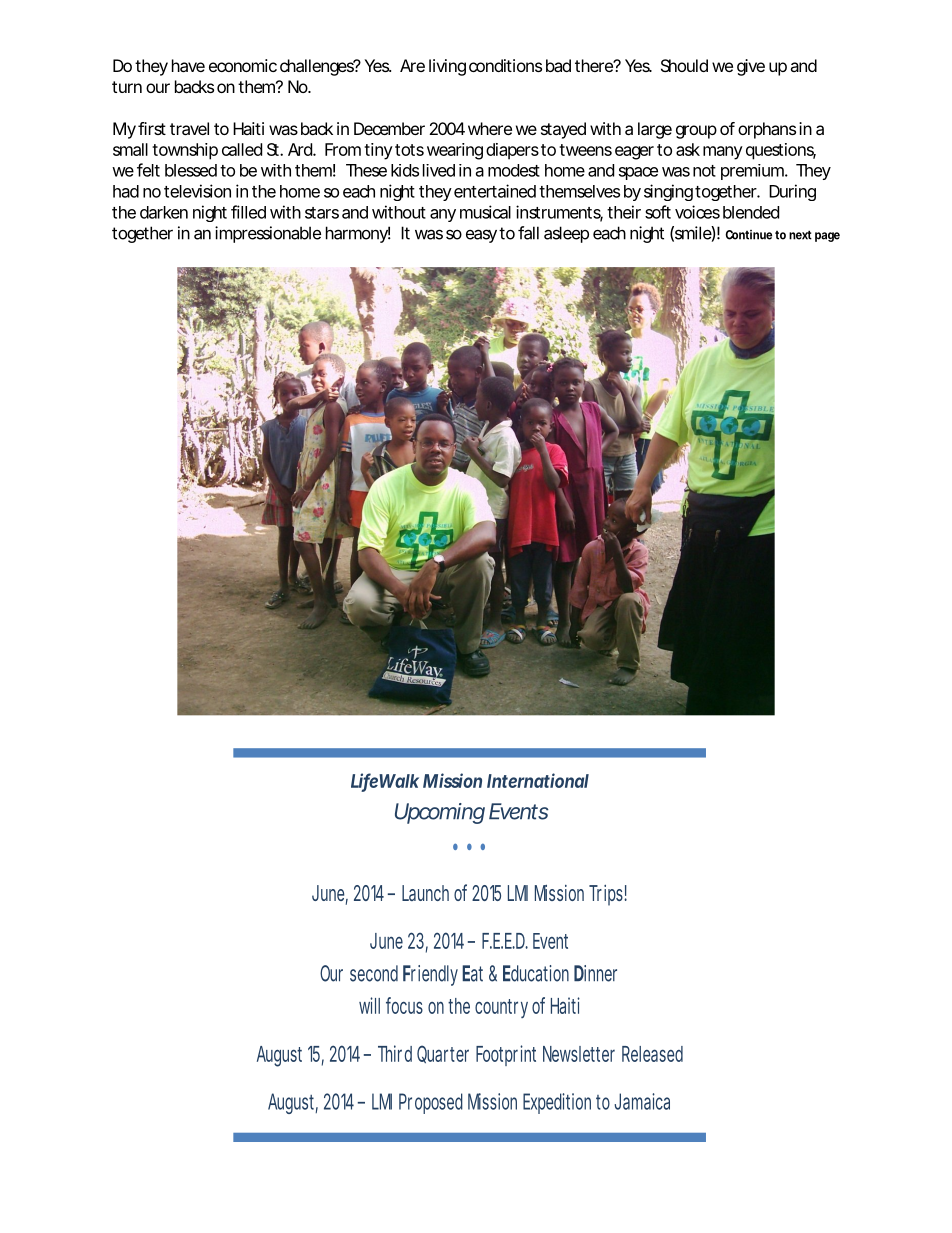 This screenshot has height=1233, width=952. I want to click on where, so click(490, 128).
